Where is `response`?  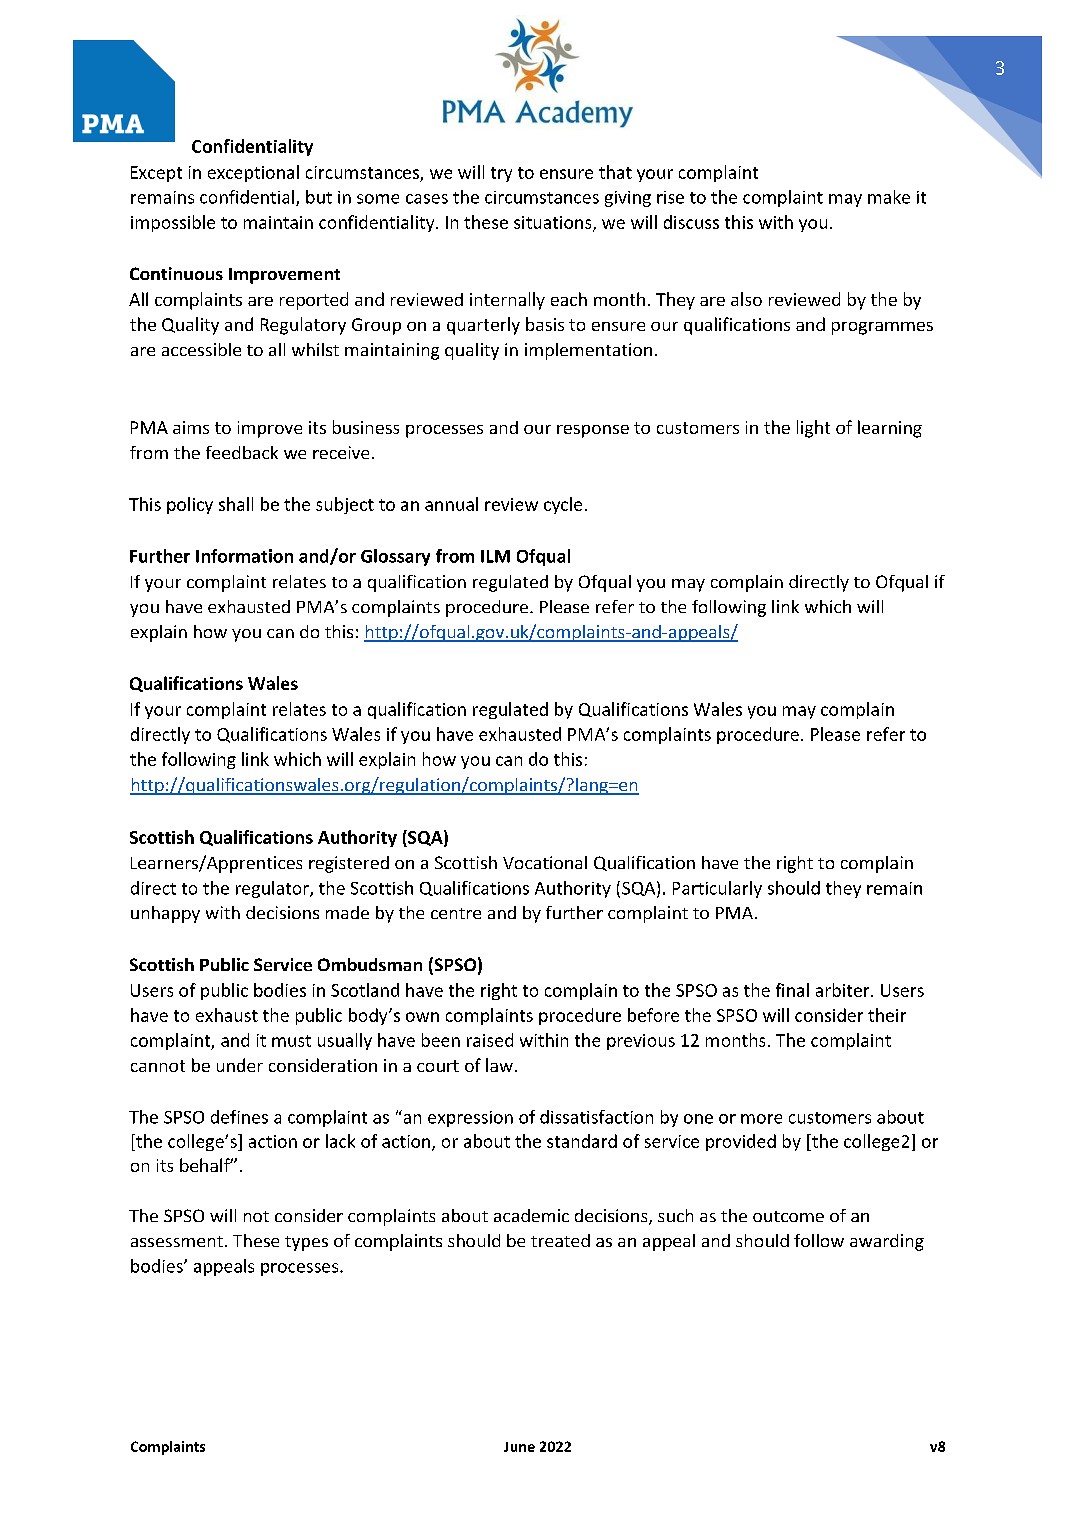 response is located at coordinates (593, 431).
